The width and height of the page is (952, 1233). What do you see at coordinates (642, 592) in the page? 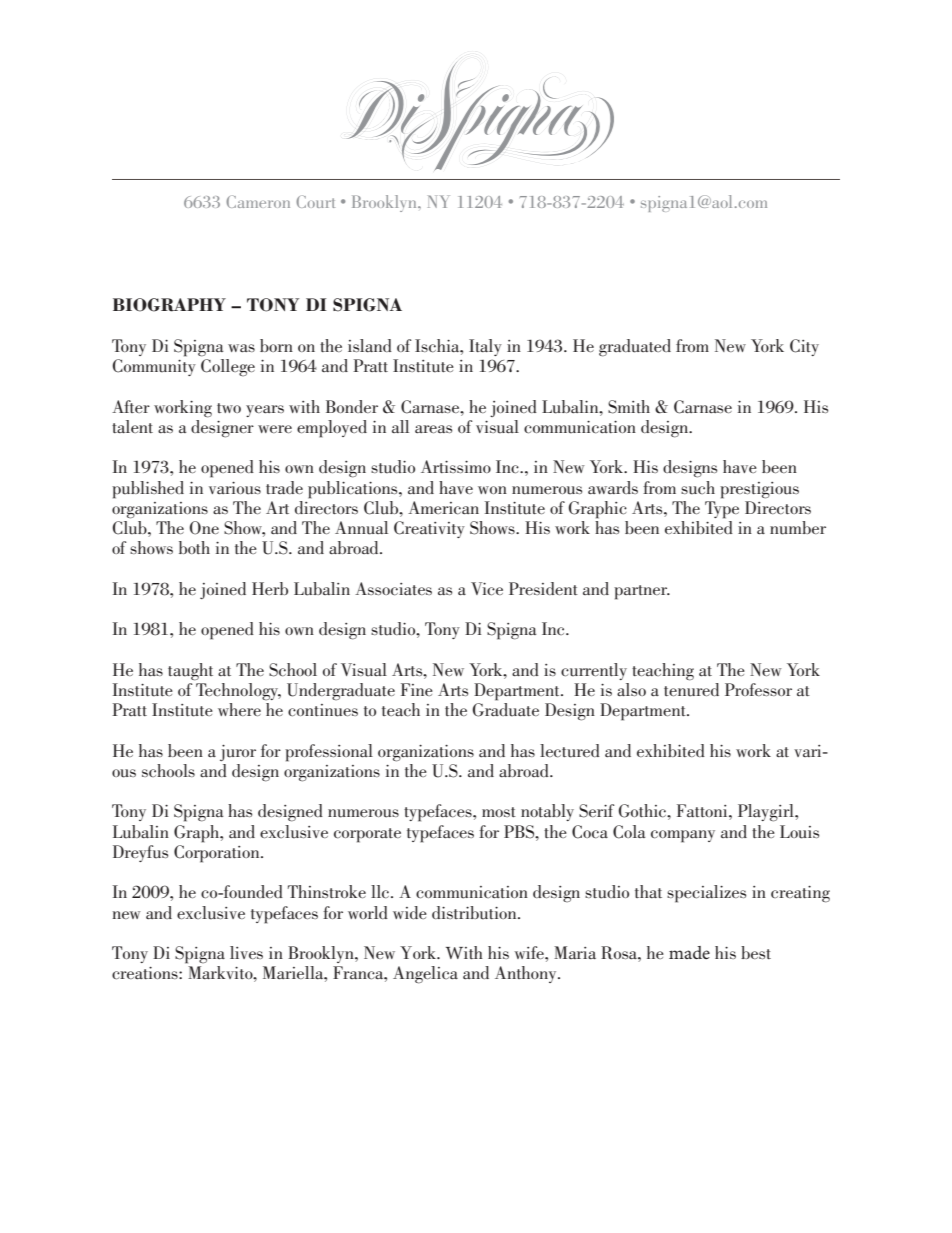
I see `partner` at bounding box center [642, 592].
